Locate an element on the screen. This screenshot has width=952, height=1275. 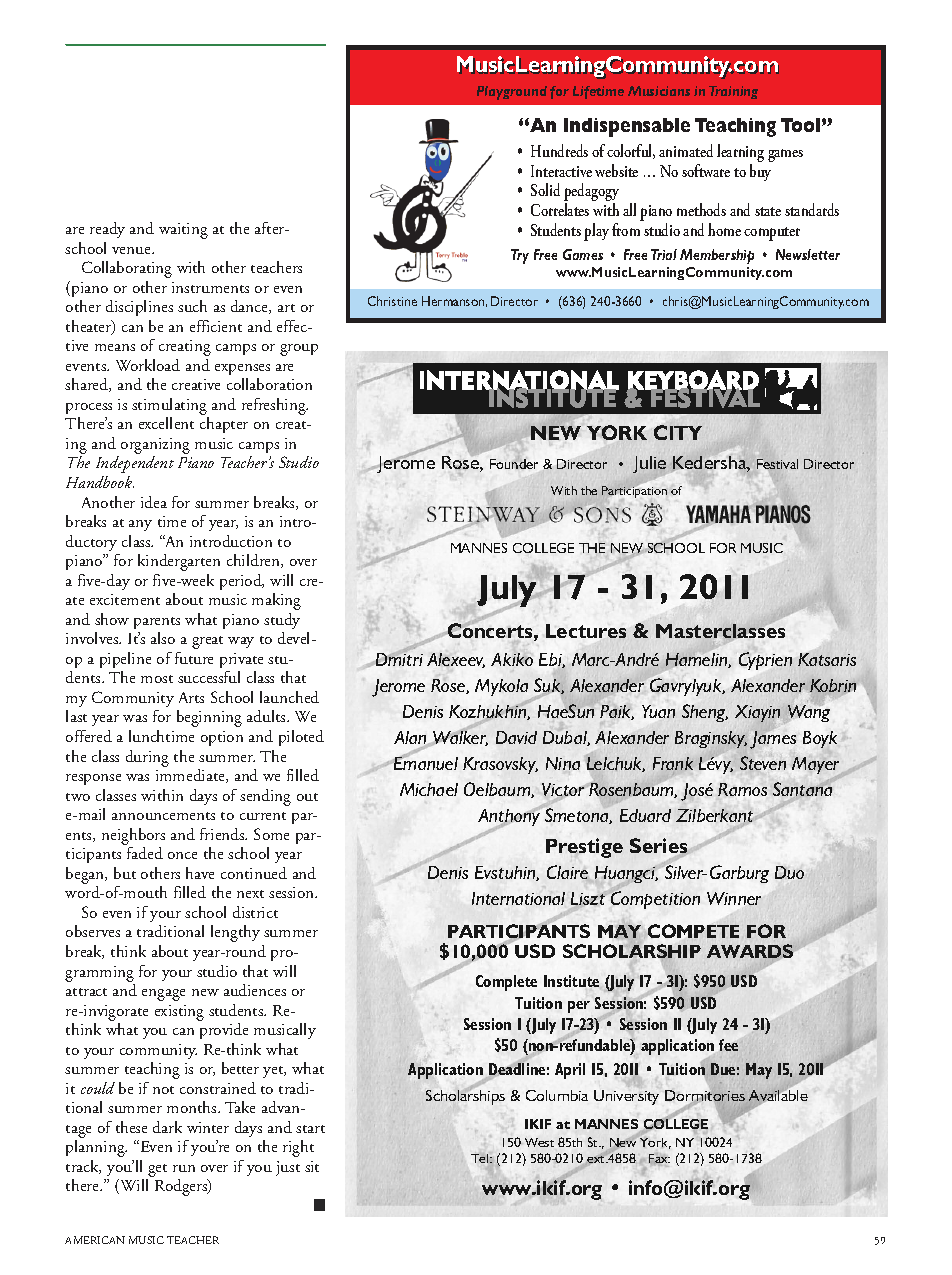
Winner is located at coordinates (734, 898).
